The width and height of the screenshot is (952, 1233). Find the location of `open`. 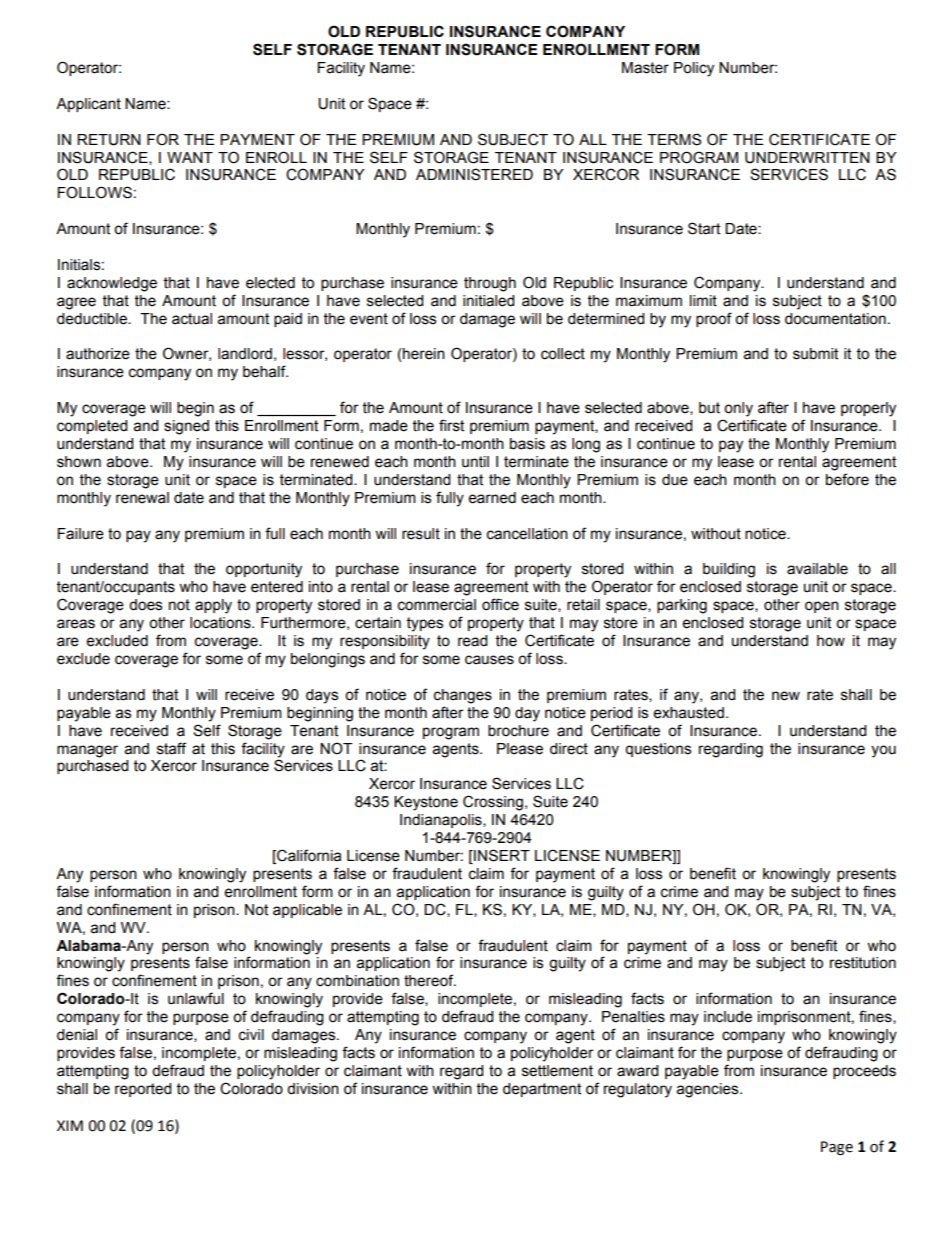

open is located at coordinates (822, 607).
